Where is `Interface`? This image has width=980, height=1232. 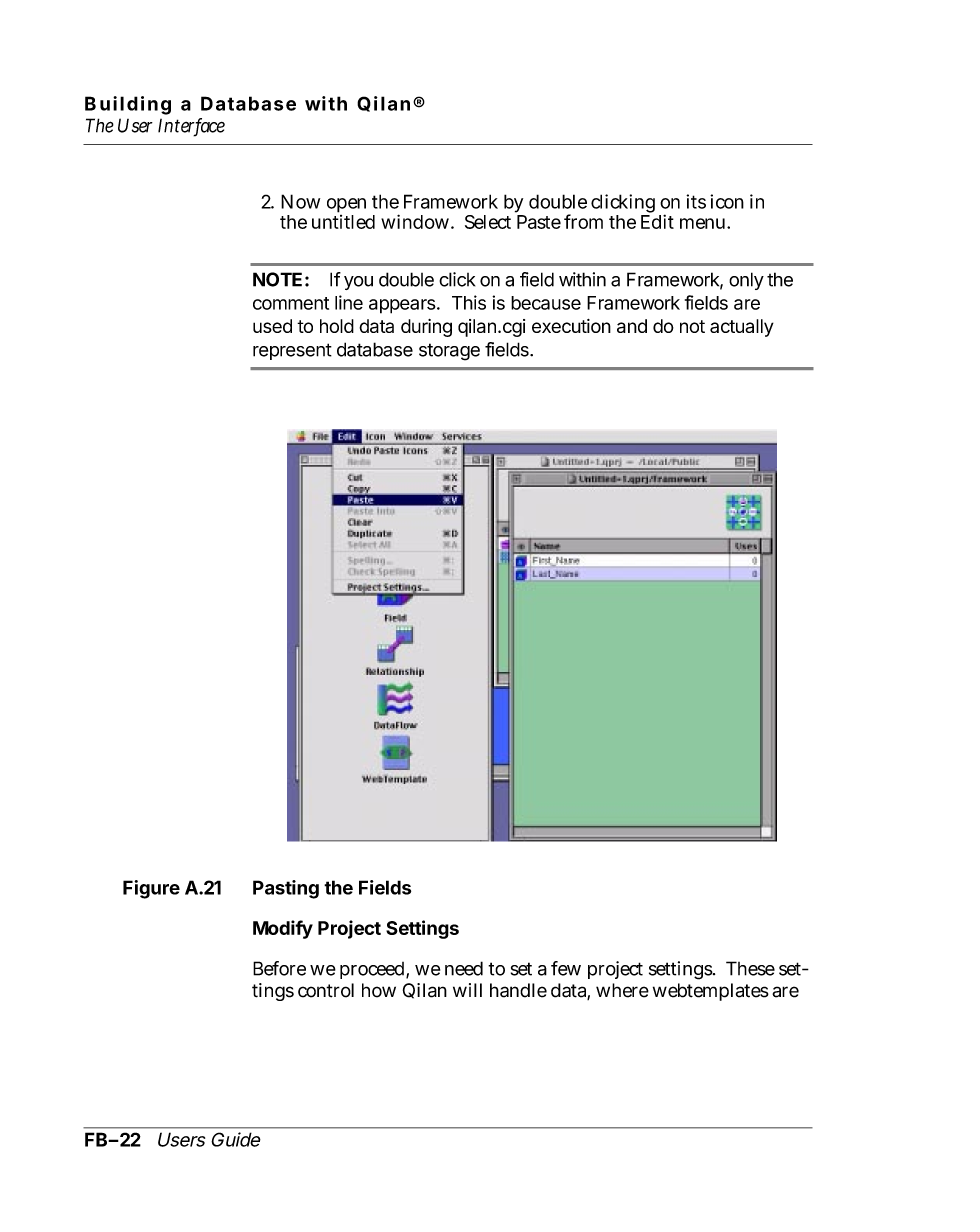 Interface is located at coordinates (191, 126).
